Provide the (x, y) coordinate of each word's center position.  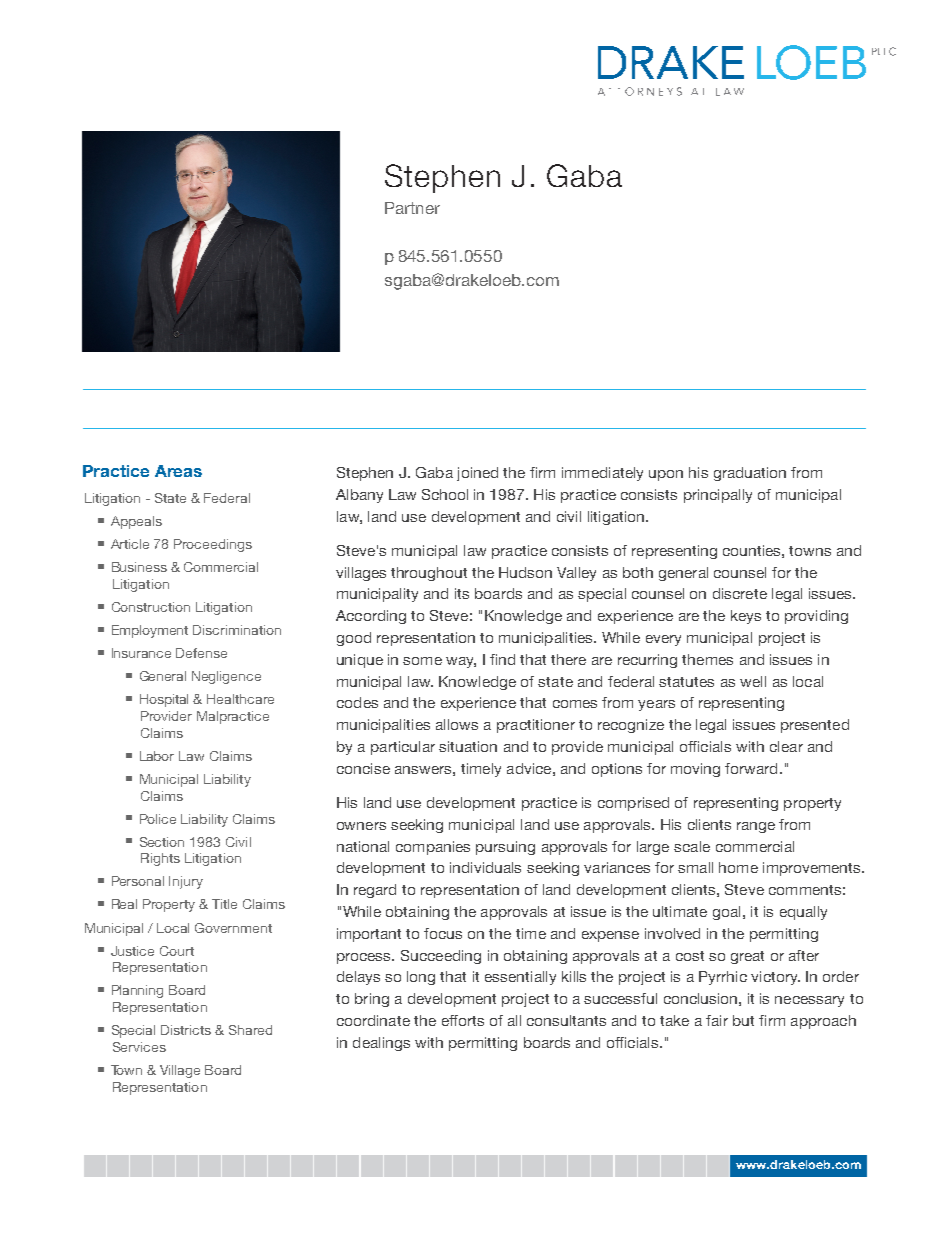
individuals (485, 867)
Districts (186, 1030)
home (738, 867)
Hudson (525, 572)
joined (477, 474)
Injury (186, 882)
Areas (178, 471)
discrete (740, 593)
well (753, 681)
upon (666, 475)
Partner (412, 208)
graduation (750, 474)
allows (457, 724)
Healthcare (240, 699)
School (445, 494)
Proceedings (213, 545)
